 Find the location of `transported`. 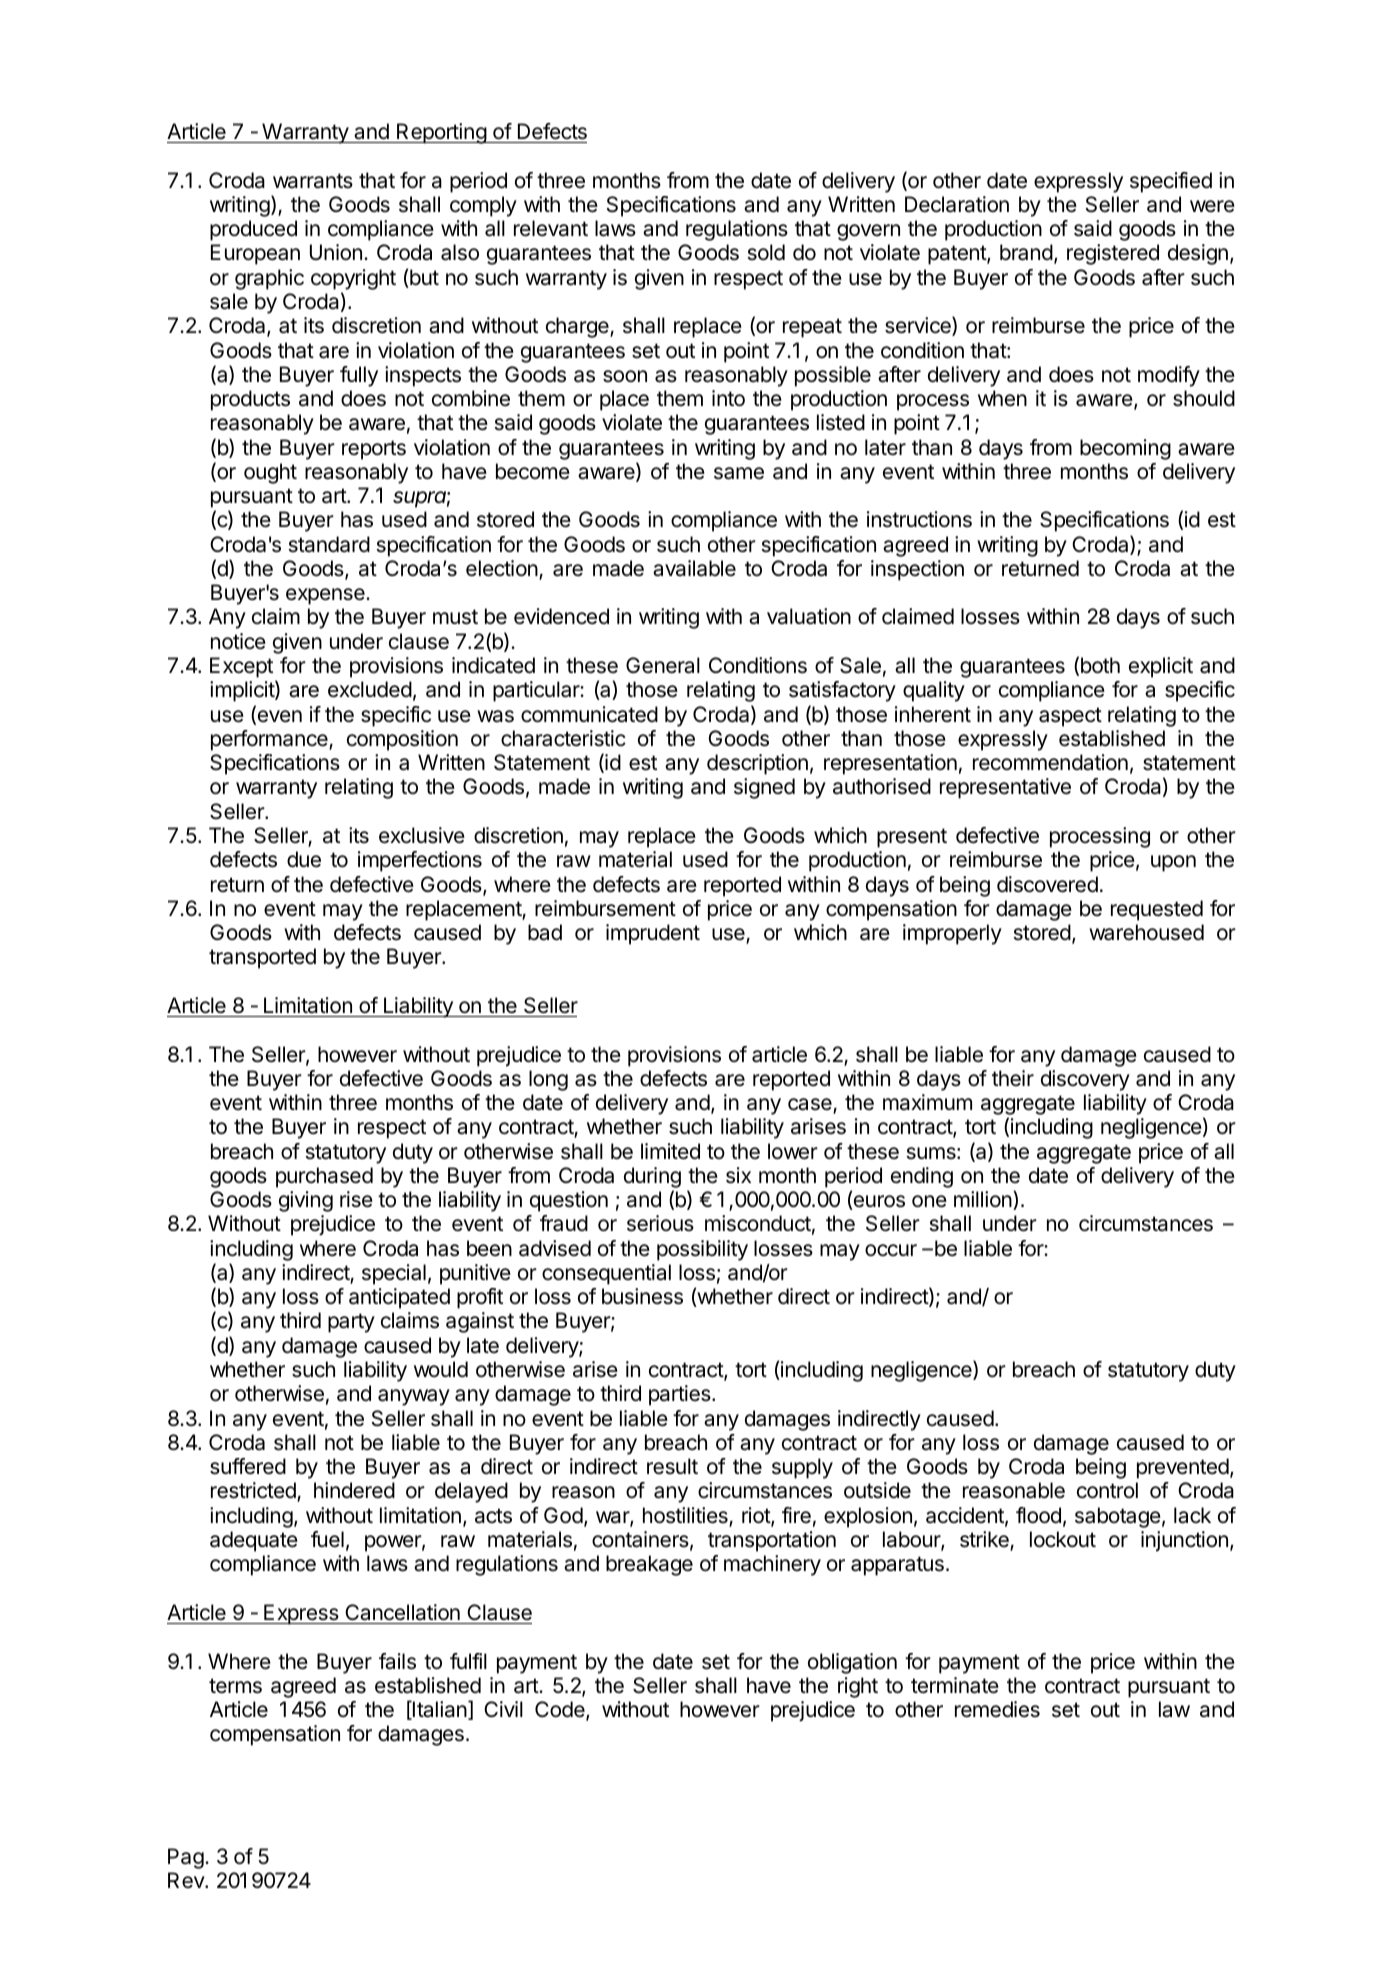

transported is located at coordinates (262, 958).
